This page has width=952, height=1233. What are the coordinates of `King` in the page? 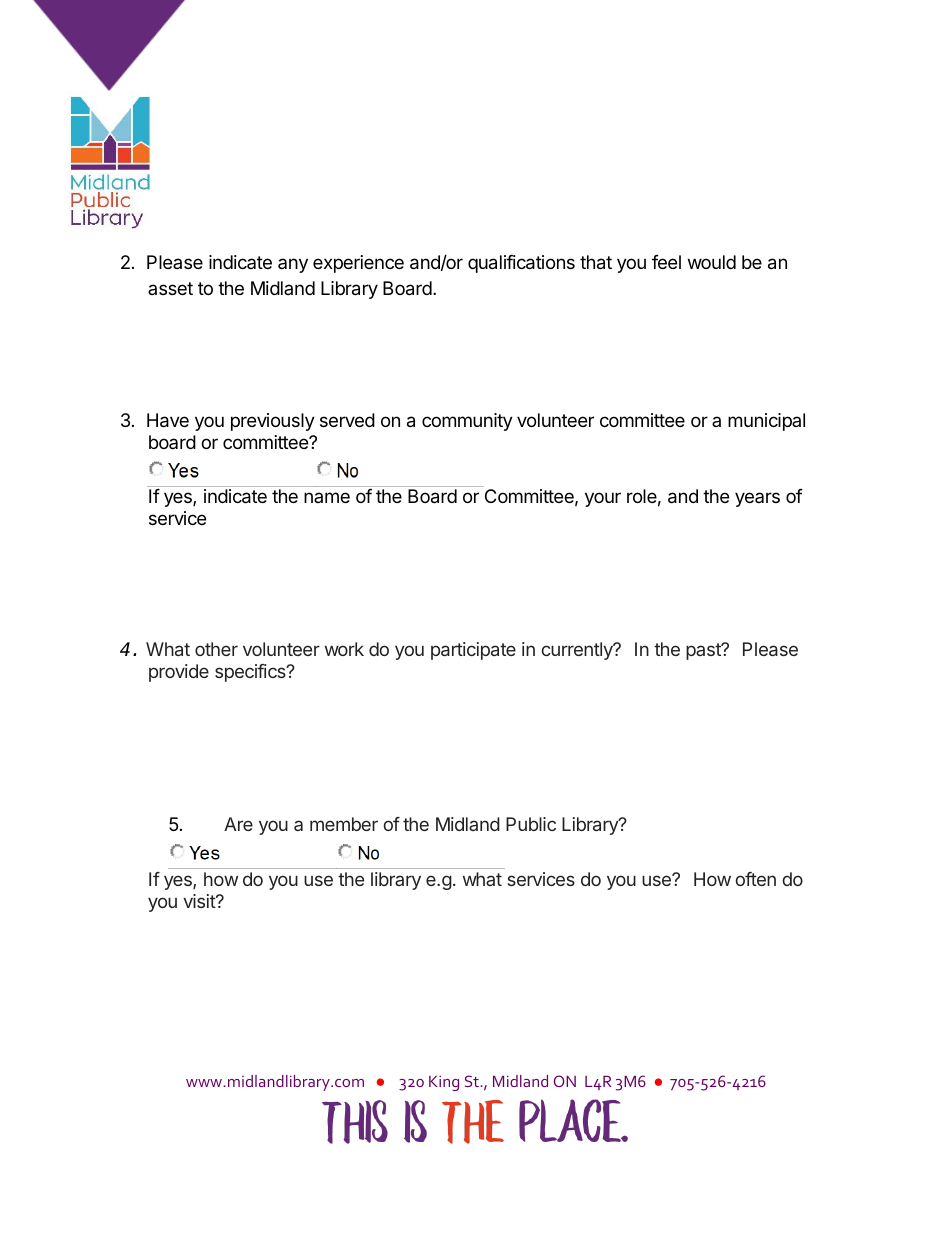 It's located at (444, 1083).
